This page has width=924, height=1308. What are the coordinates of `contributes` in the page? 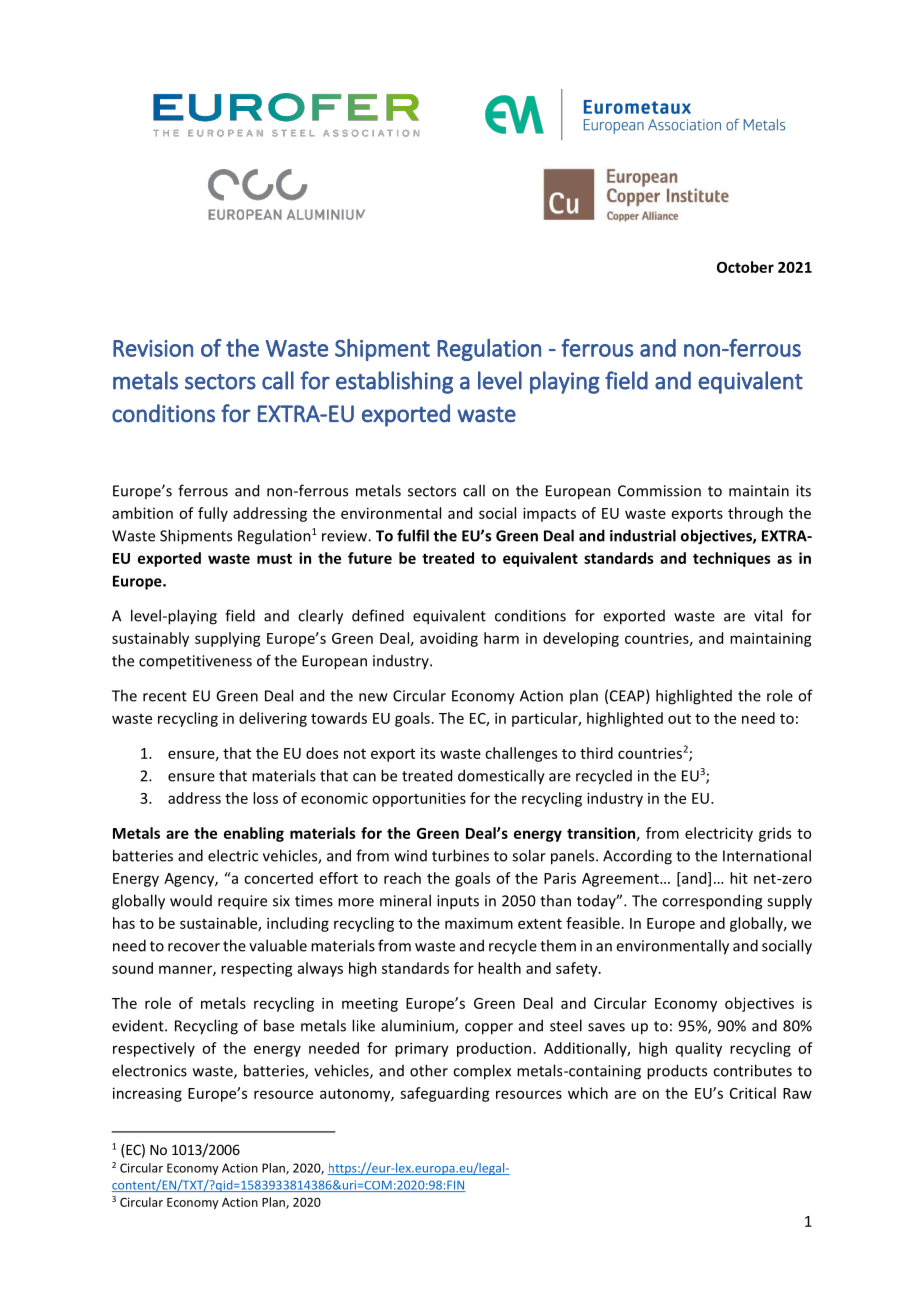 It's located at (752, 1070).
